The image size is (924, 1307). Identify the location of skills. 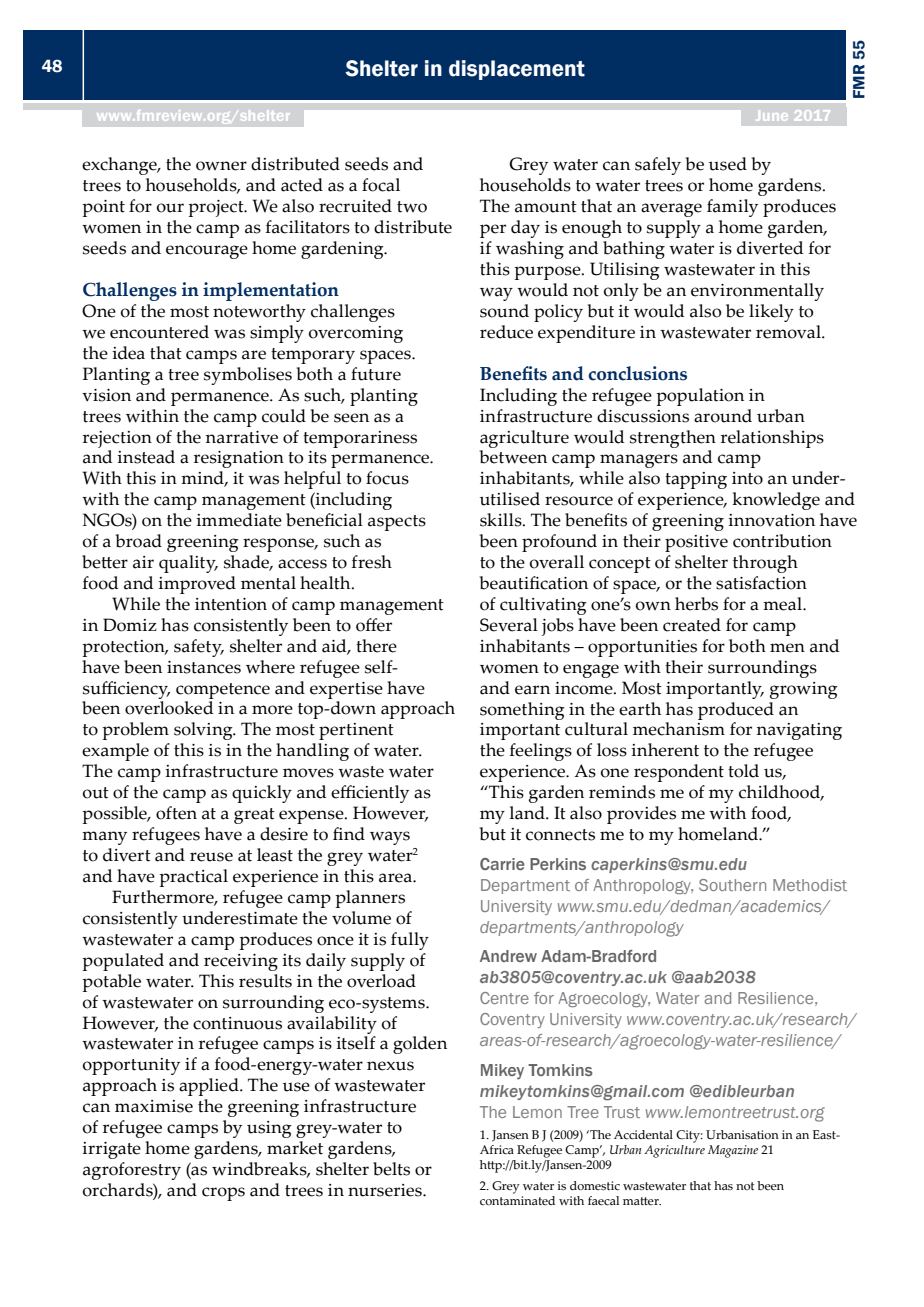
(502, 520).
